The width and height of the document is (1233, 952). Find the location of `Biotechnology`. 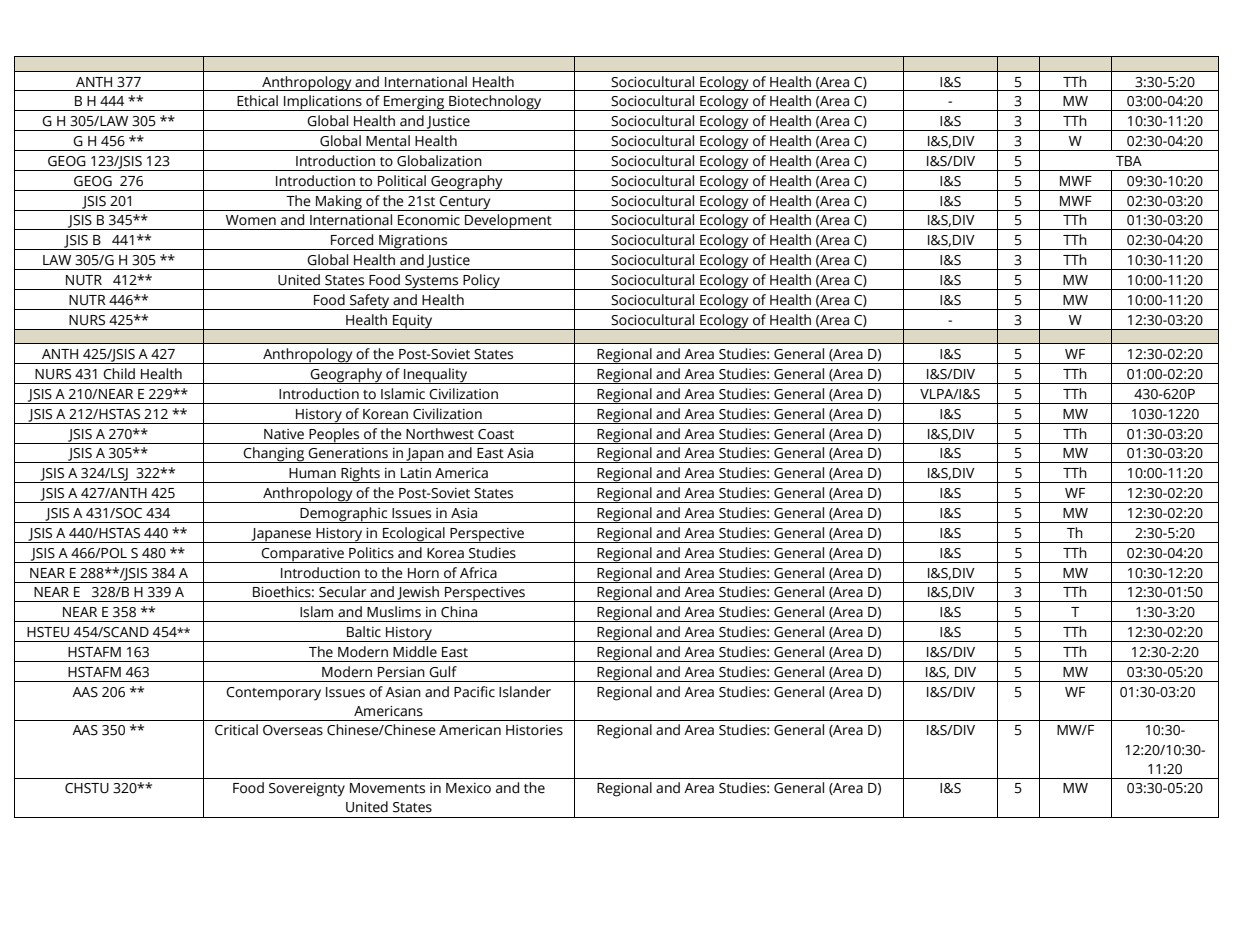

Biotechnology is located at coordinates (495, 103).
